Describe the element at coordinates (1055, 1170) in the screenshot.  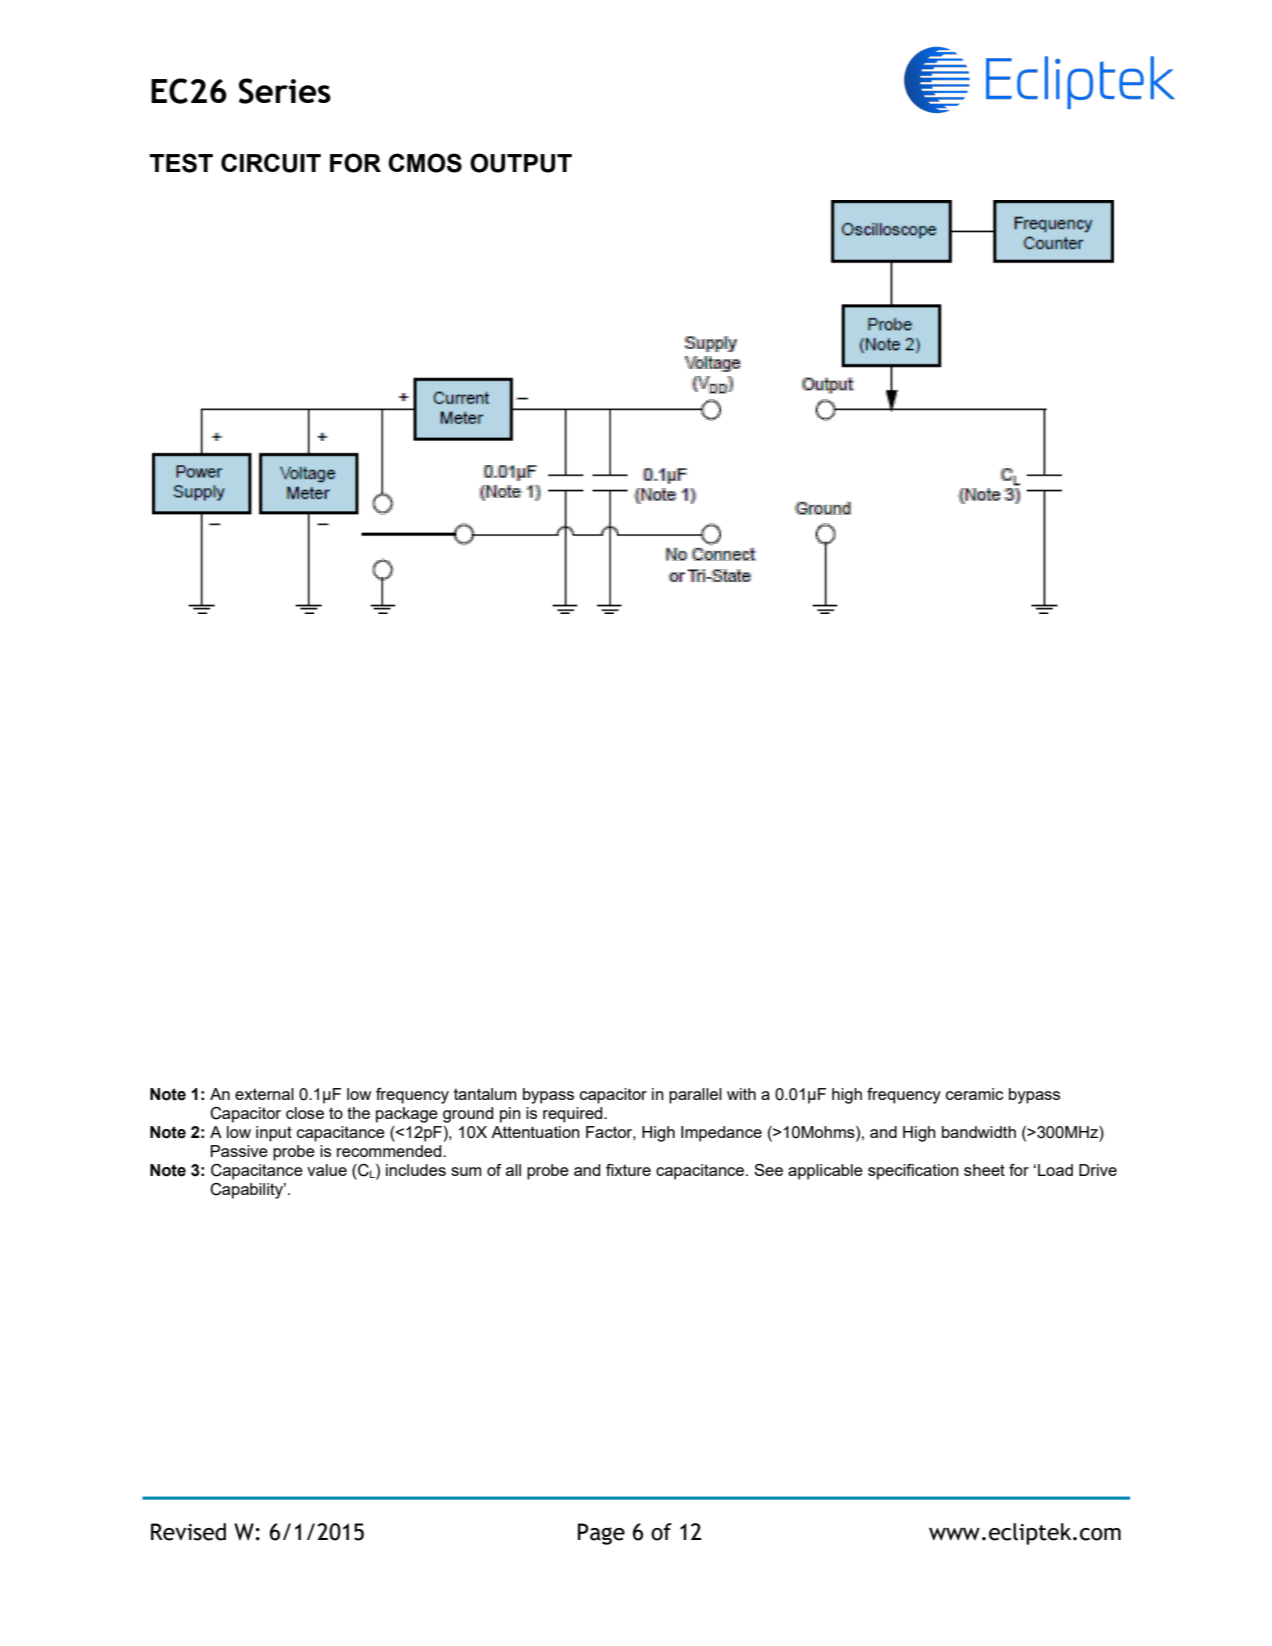
I see `Load` at that location.
